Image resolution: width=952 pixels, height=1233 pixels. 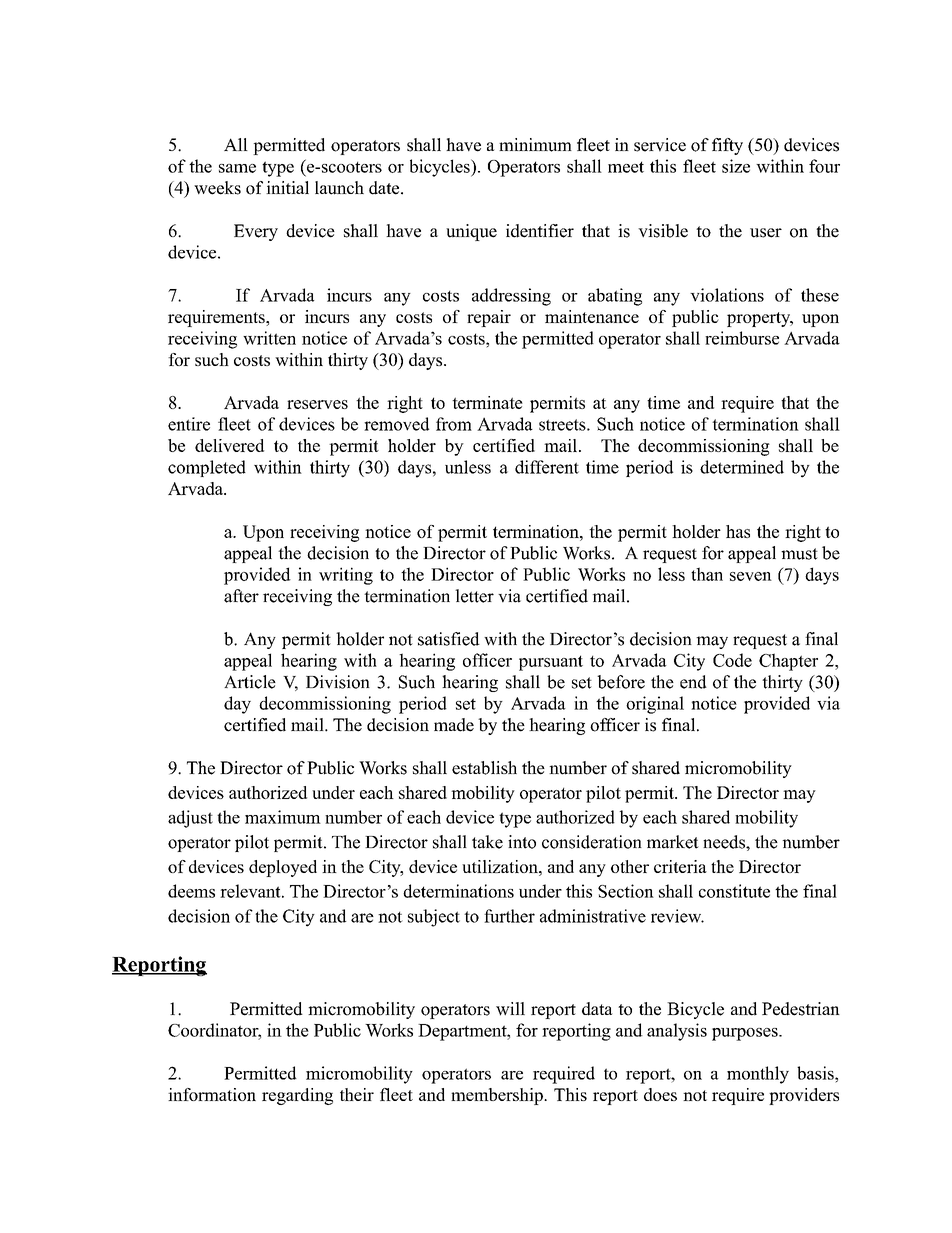 What do you see at coordinates (725, 842) in the document?
I see `needs` at bounding box center [725, 842].
